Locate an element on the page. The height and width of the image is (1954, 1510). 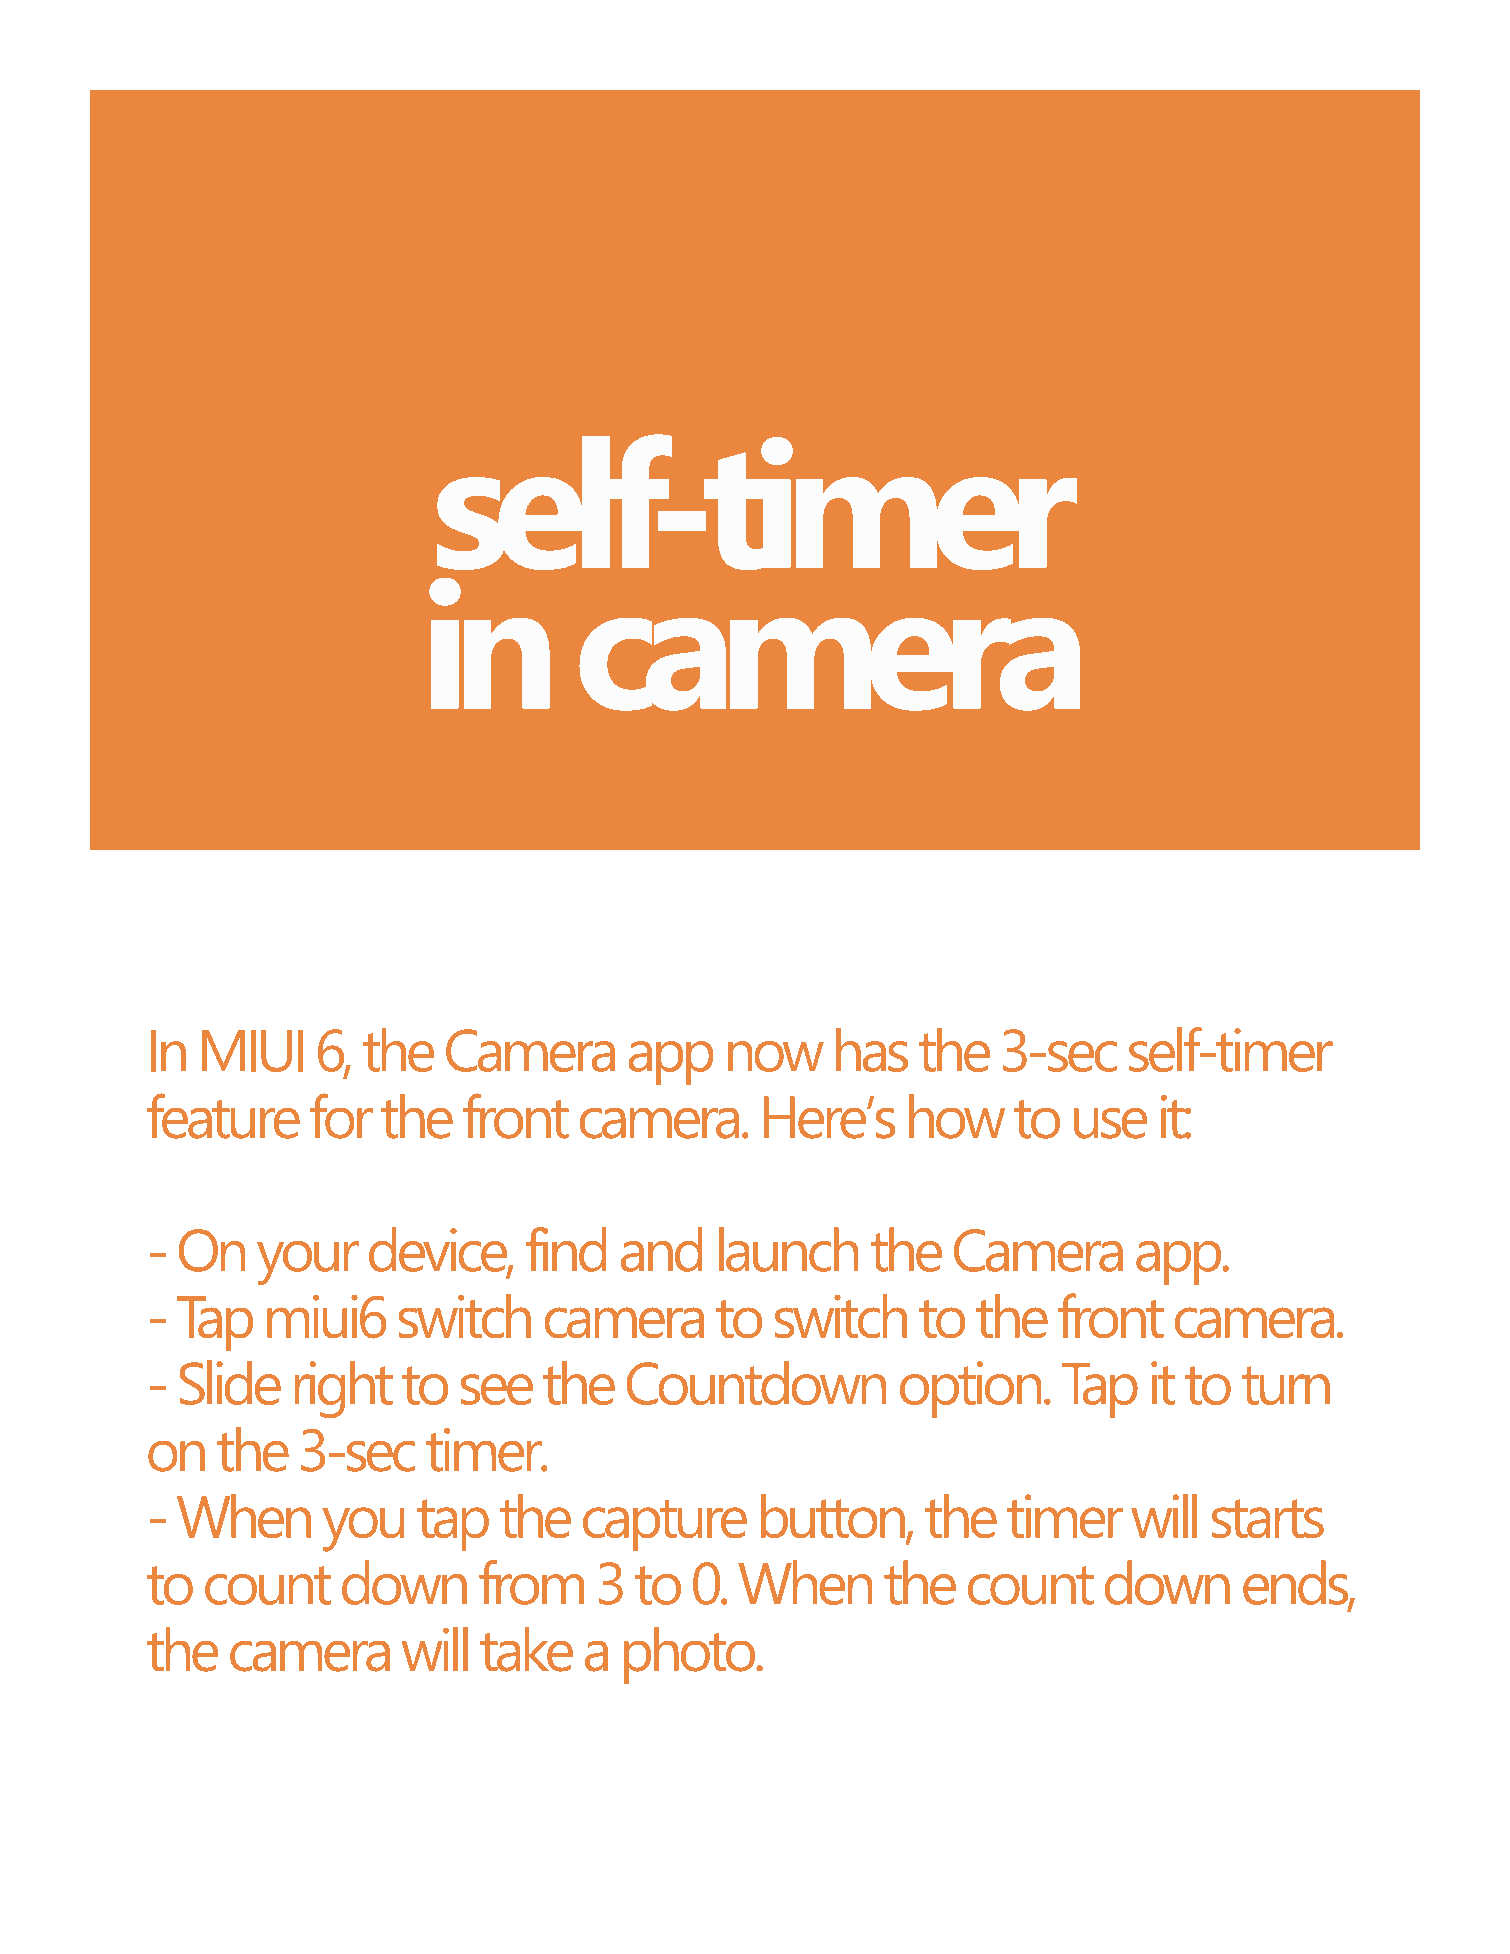
starts is located at coordinates (1268, 1518).
